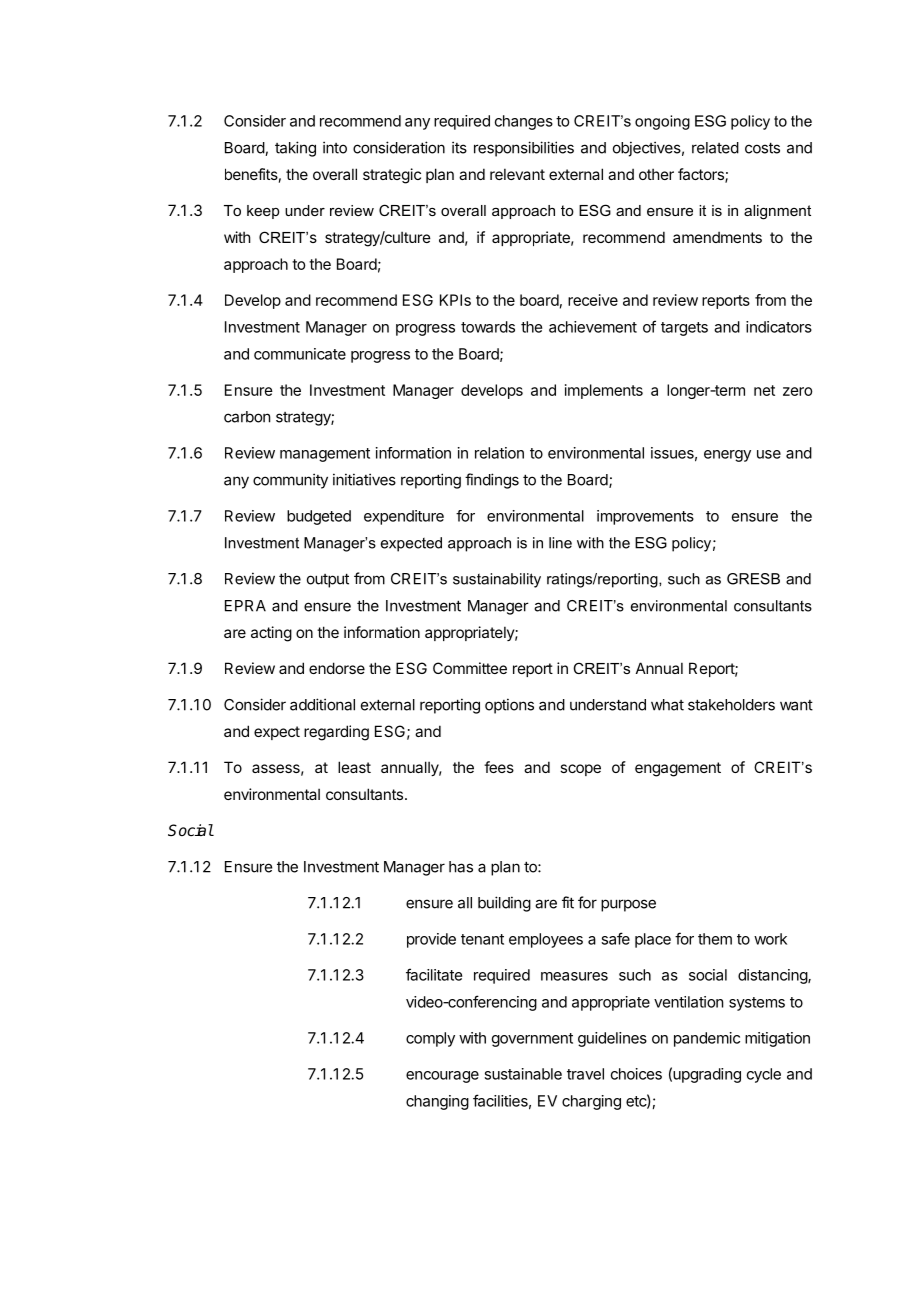  Describe the element at coordinates (764, 1075) in the screenshot. I see `cycle` at that location.
